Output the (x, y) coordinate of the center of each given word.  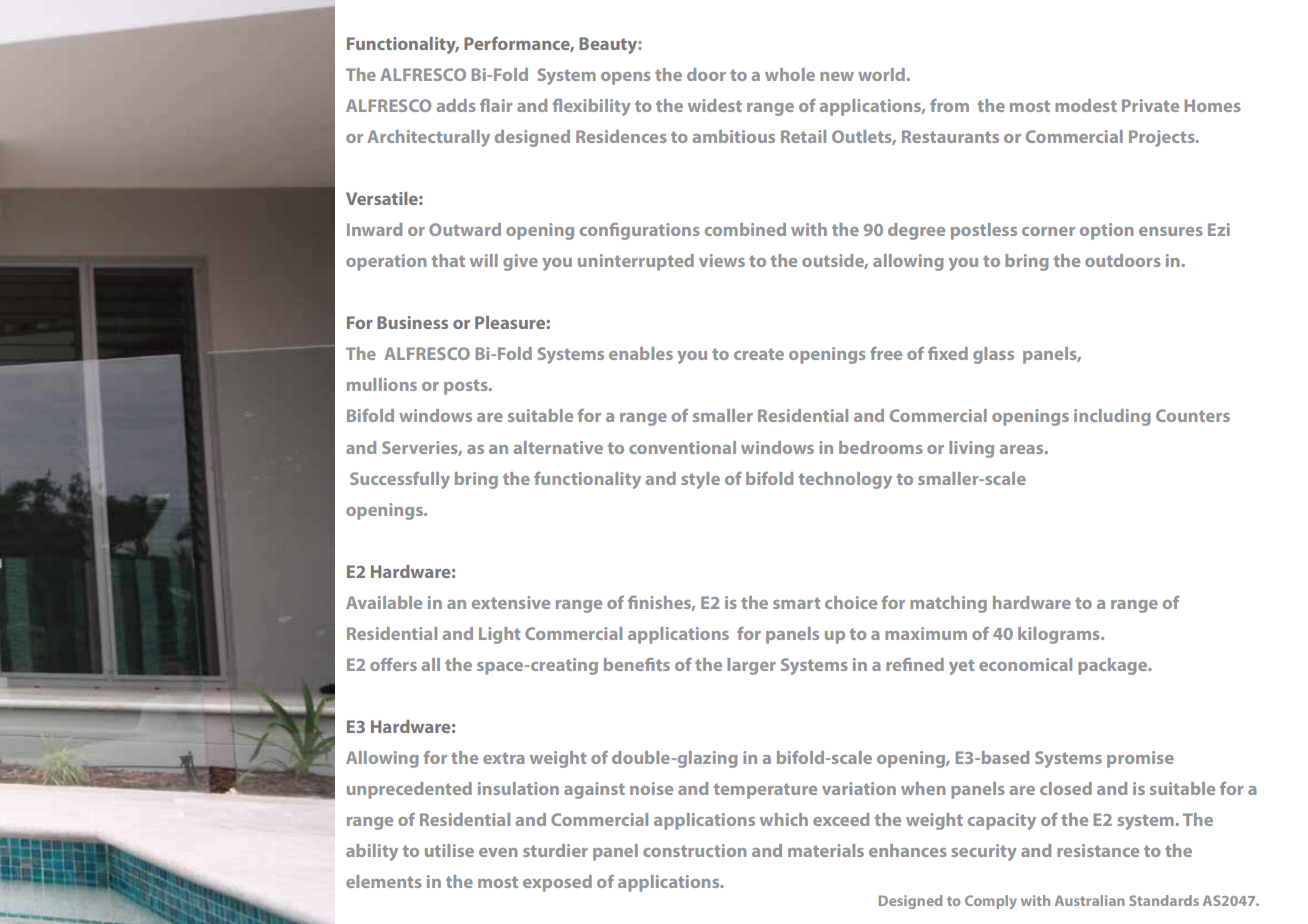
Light (499, 635)
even (498, 852)
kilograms (1060, 635)
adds (456, 105)
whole (790, 74)
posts (467, 387)
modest (1086, 105)
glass (993, 355)
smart (796, 603)
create (759, 354)
